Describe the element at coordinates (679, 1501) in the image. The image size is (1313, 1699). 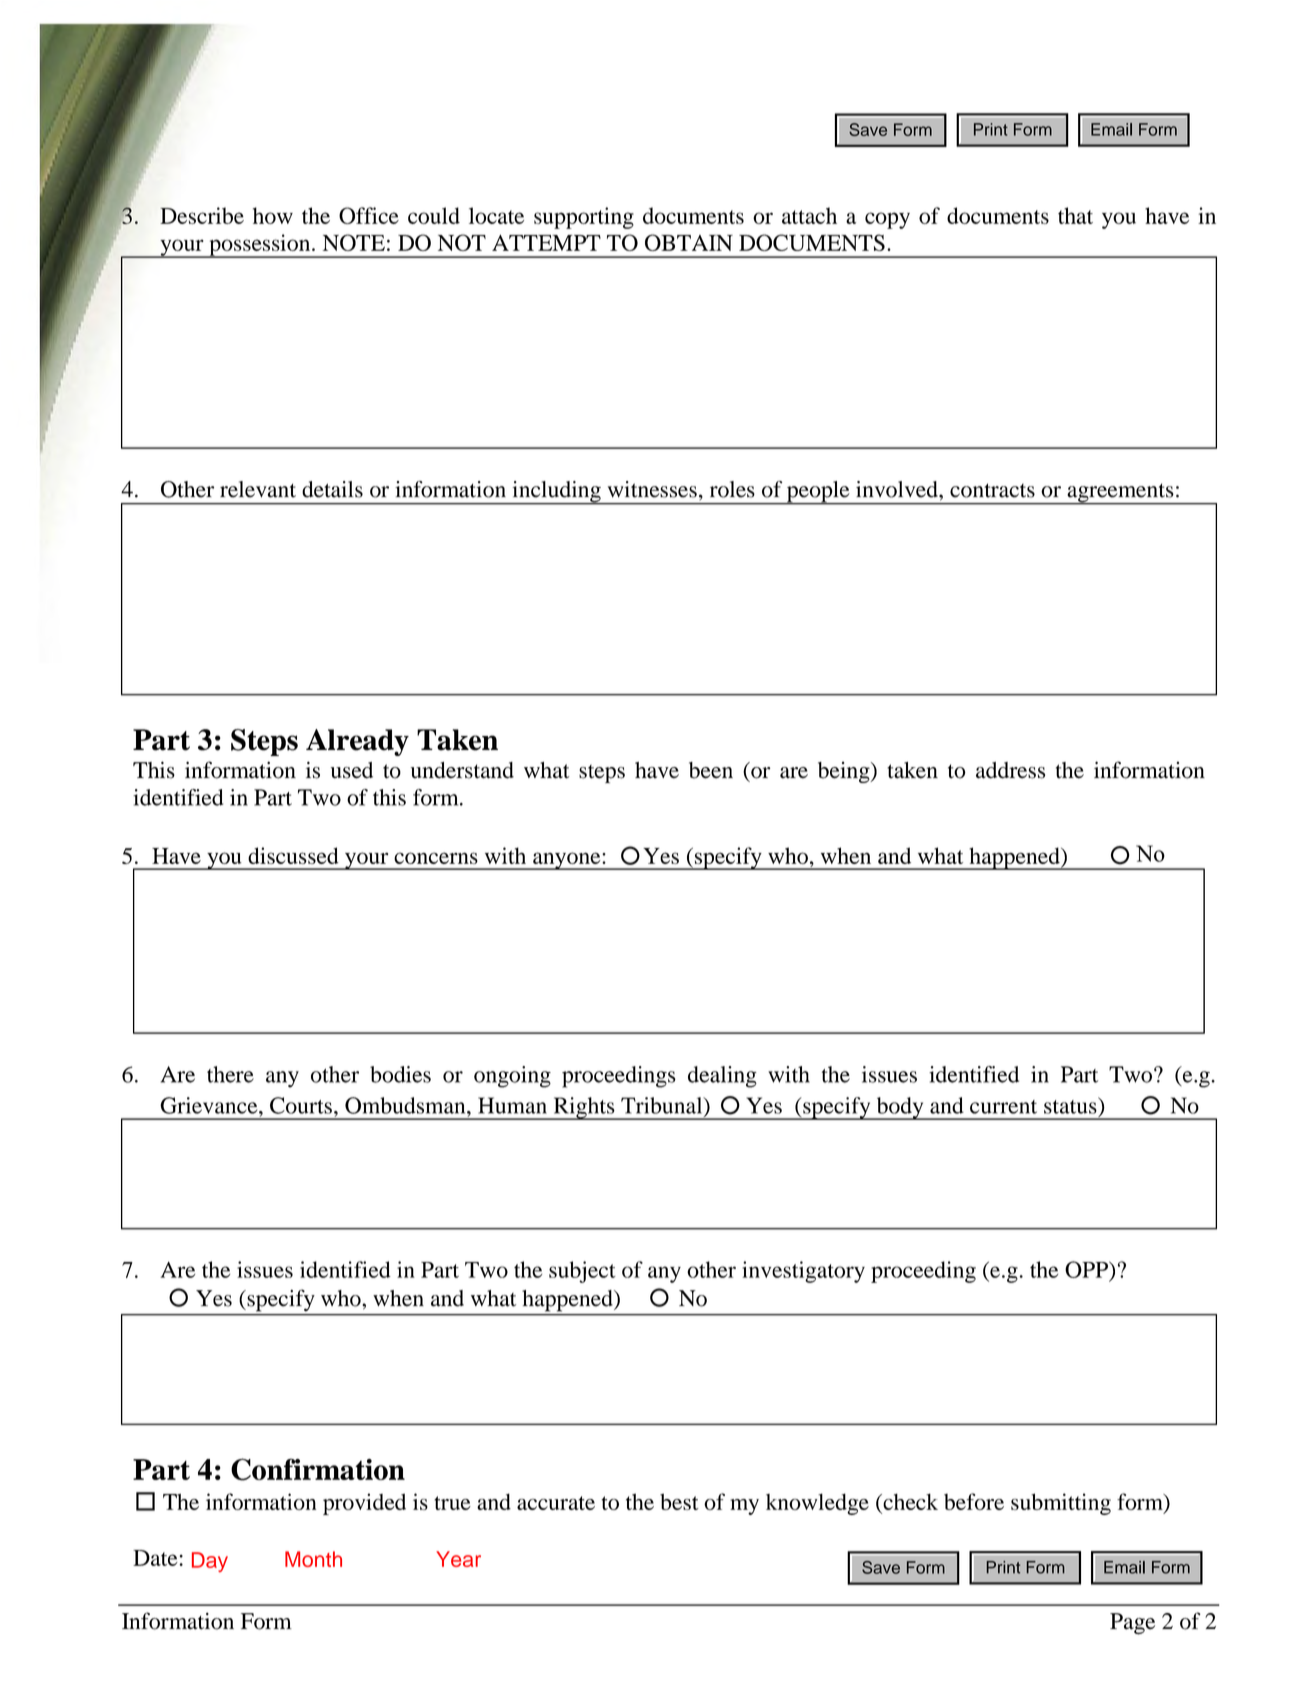
I see `best` at that location.
